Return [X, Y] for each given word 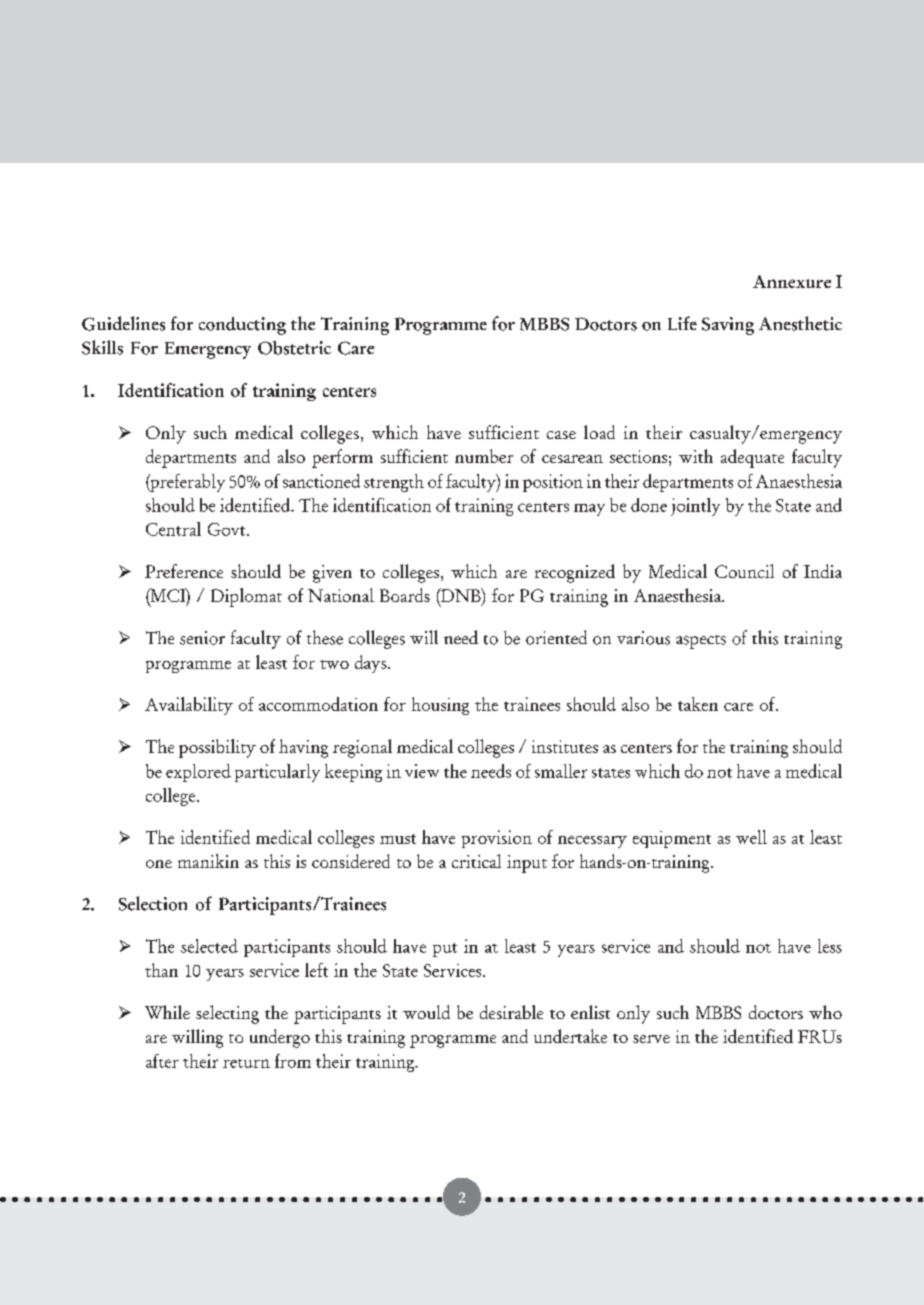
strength [394, 483]
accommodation [318, 704]
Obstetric [294, 348]
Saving [728, 326]
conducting [242, 326]
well [751, 837]
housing [440, 706]
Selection [153, 903]
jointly [695, 507]
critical [476, 861]
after [162, 1061]
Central [173, 529]
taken [698, 704]
